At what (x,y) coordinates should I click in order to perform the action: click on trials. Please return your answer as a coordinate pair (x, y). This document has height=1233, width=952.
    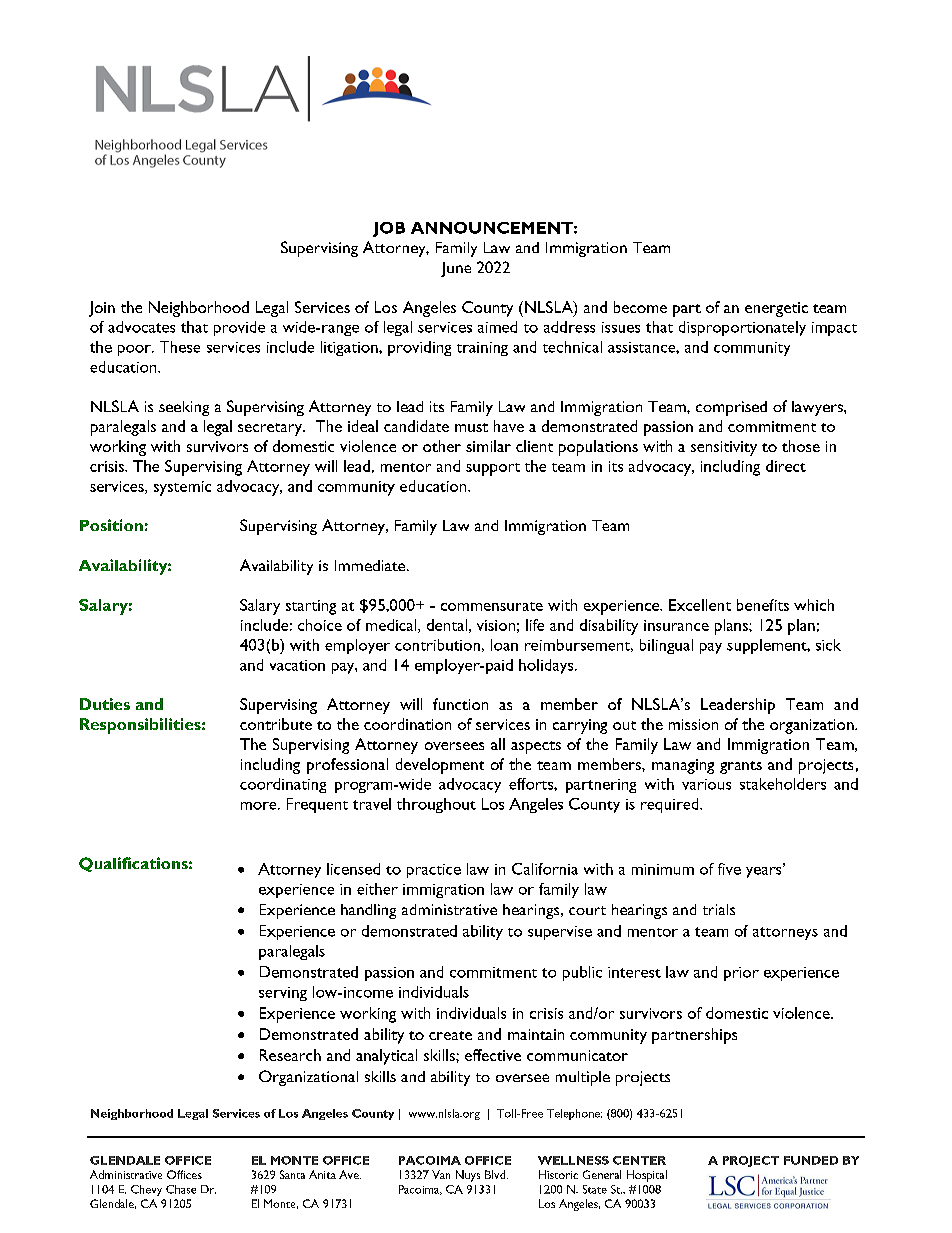
    Looking at the image, I should click on (719, 909).
